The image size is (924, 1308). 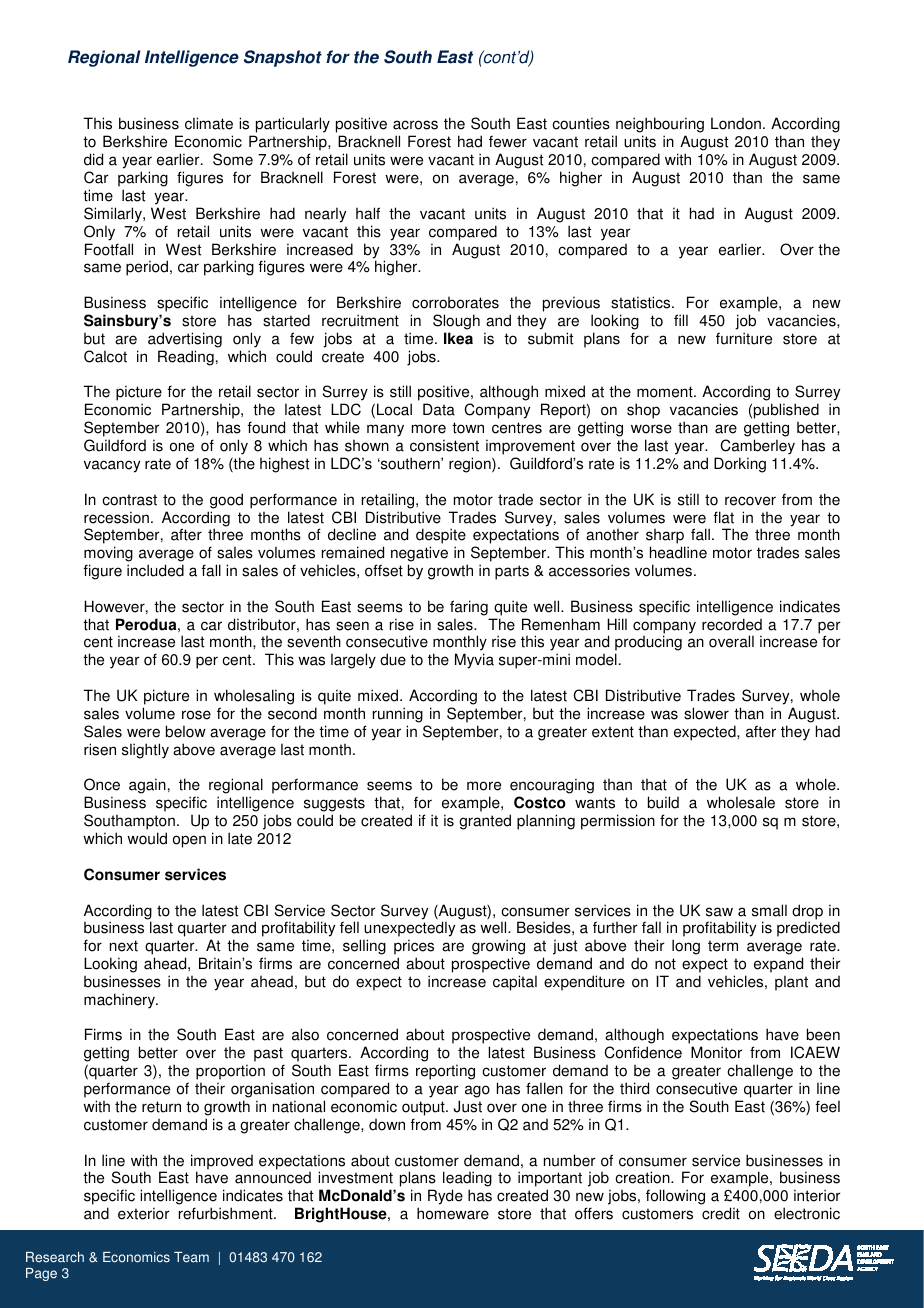 What do you see at coordinates (147, 838) in the image?
I see `would` at bounding box center [147, 838].
